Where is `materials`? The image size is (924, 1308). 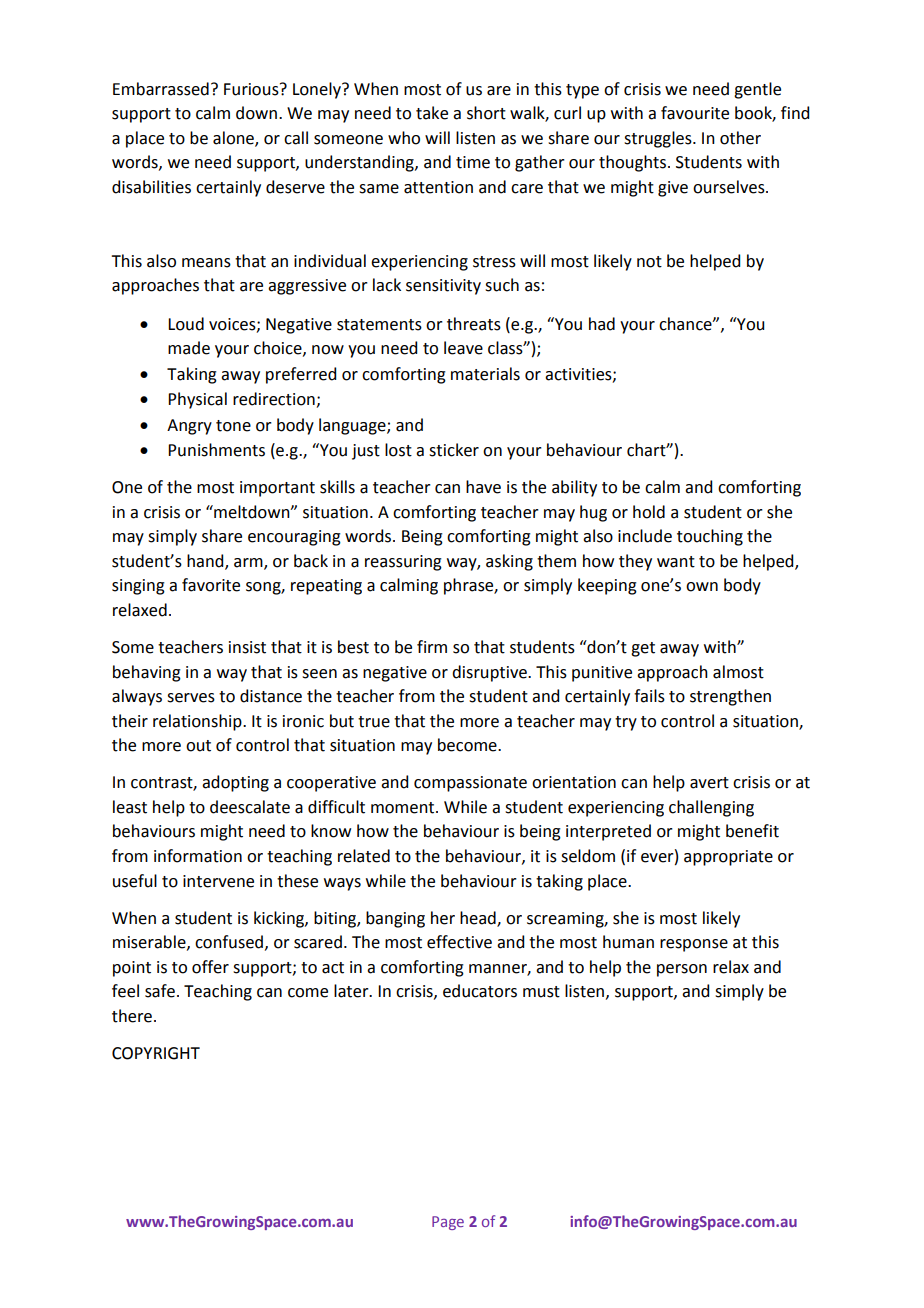
materials is located at coordinates (485, 374).
